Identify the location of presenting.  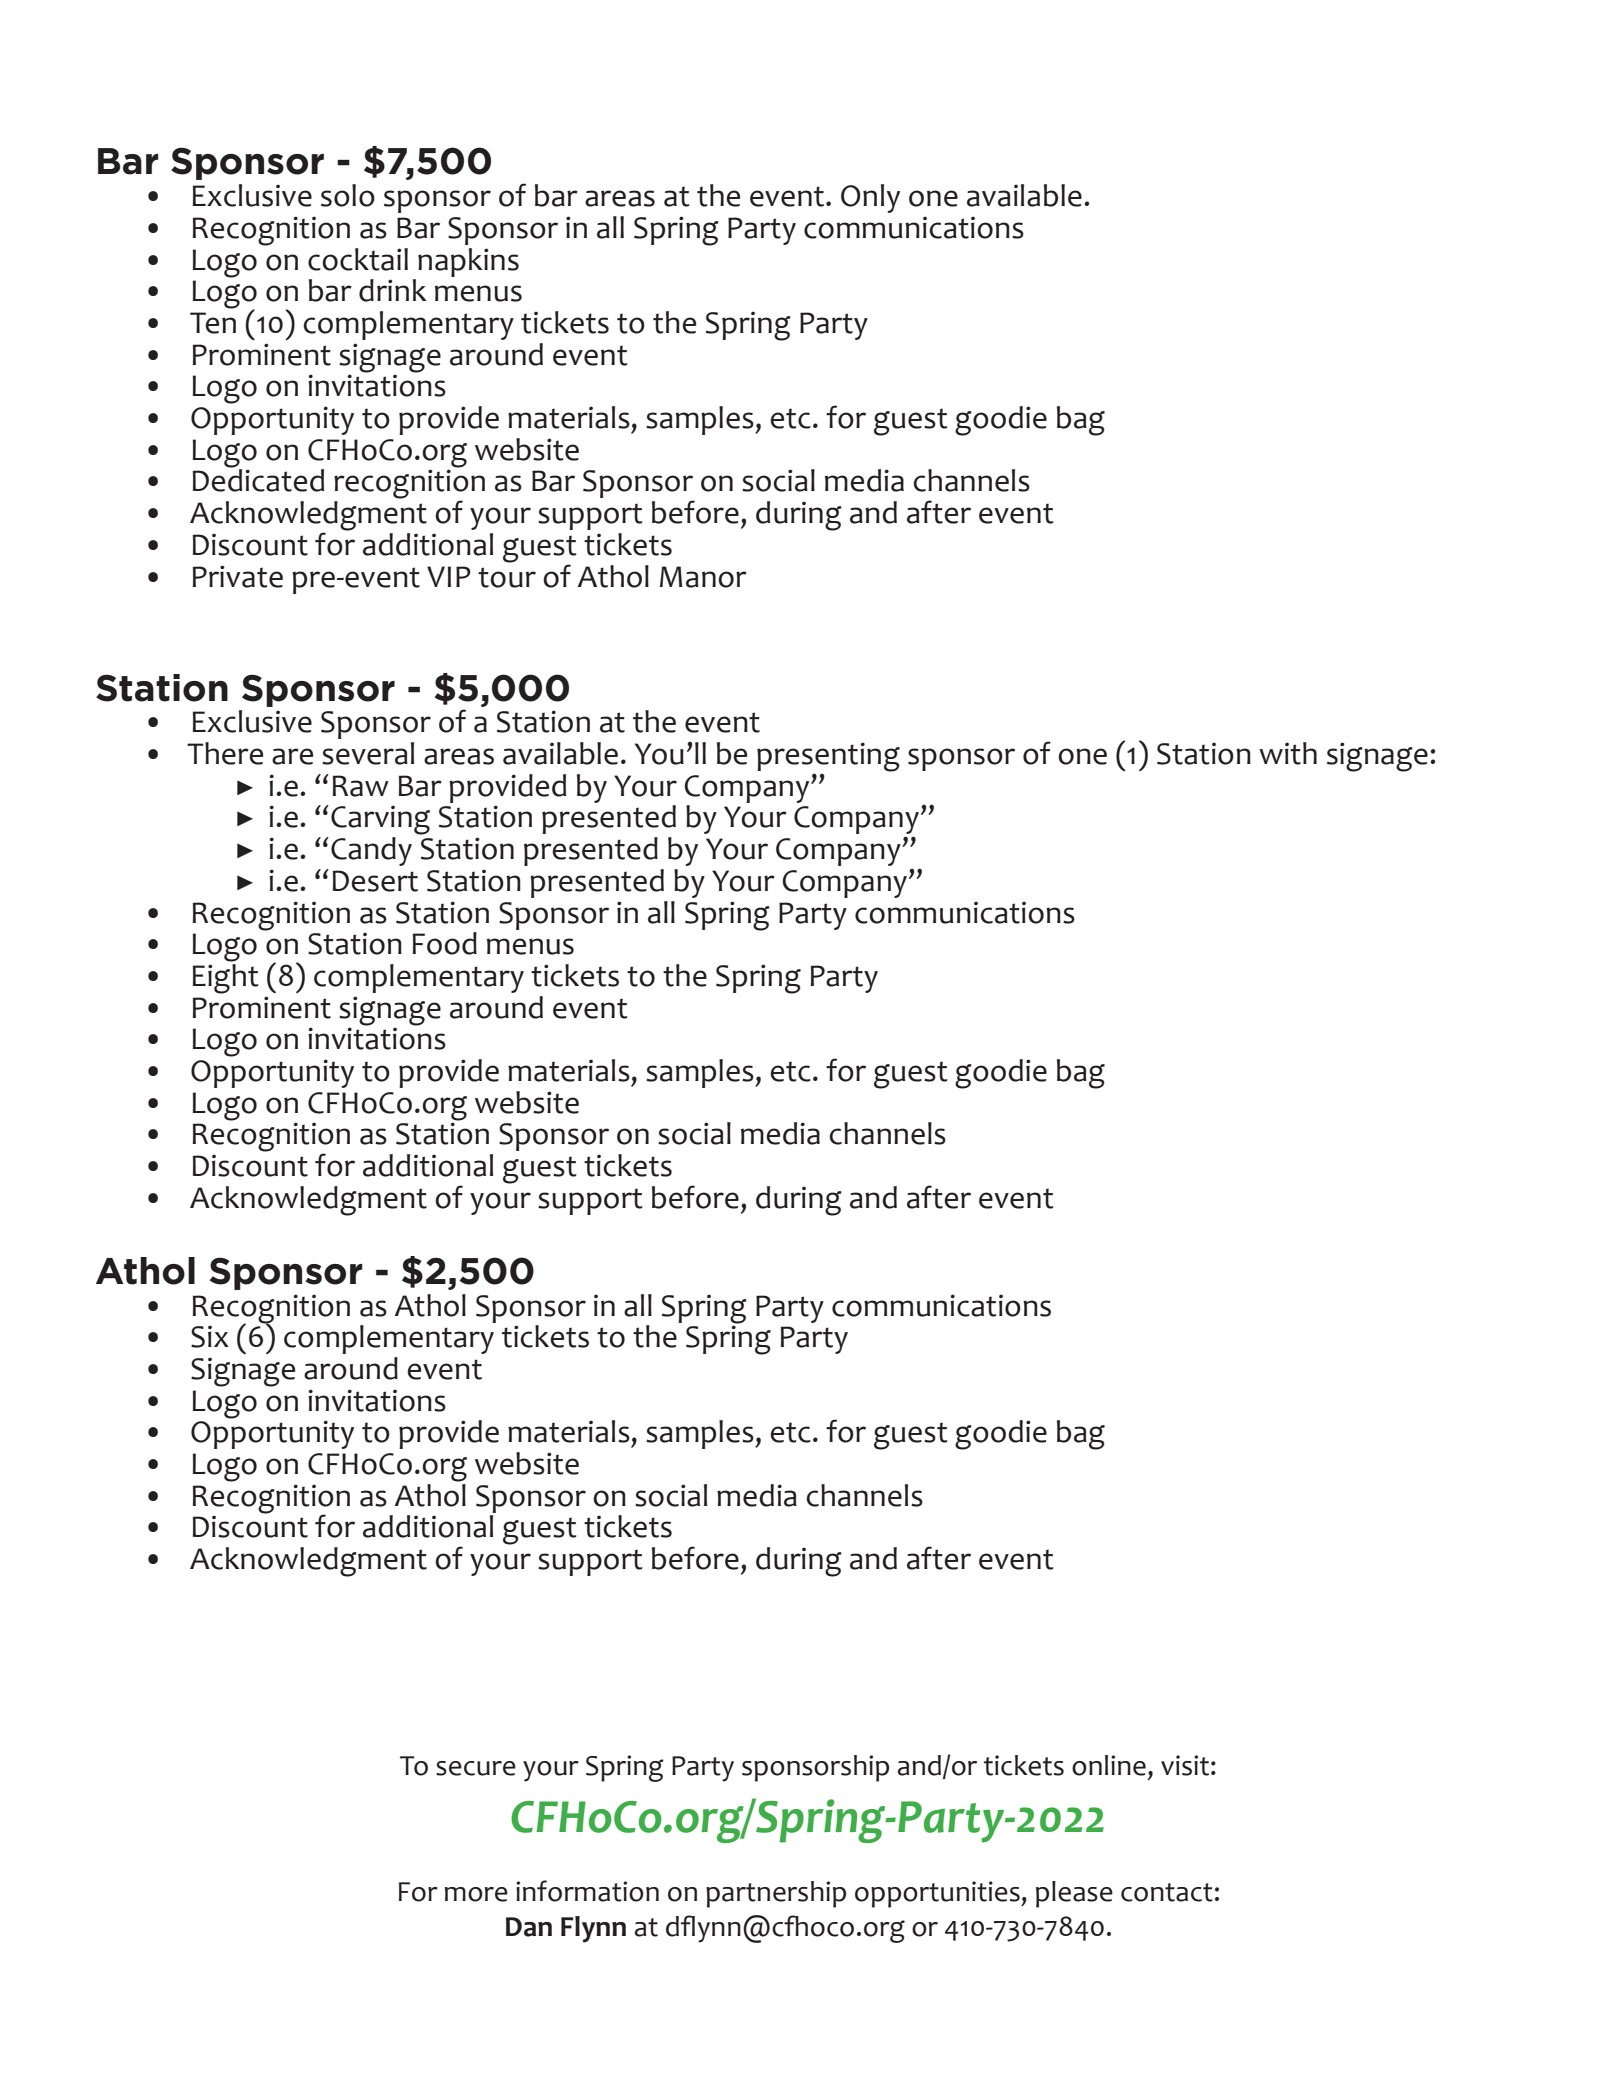
(828, 758).
